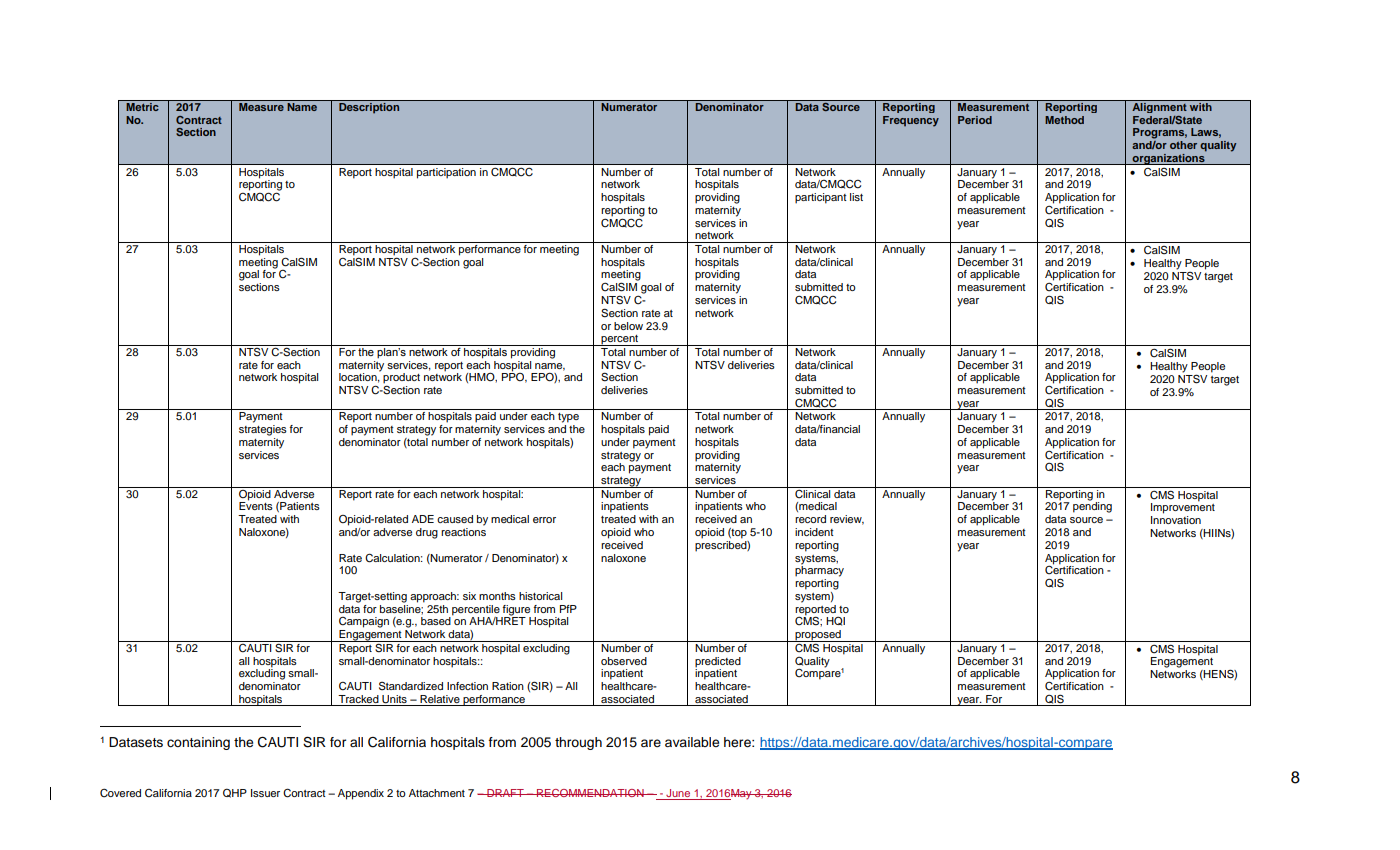  I want to click on Events, so click(256, 505).
